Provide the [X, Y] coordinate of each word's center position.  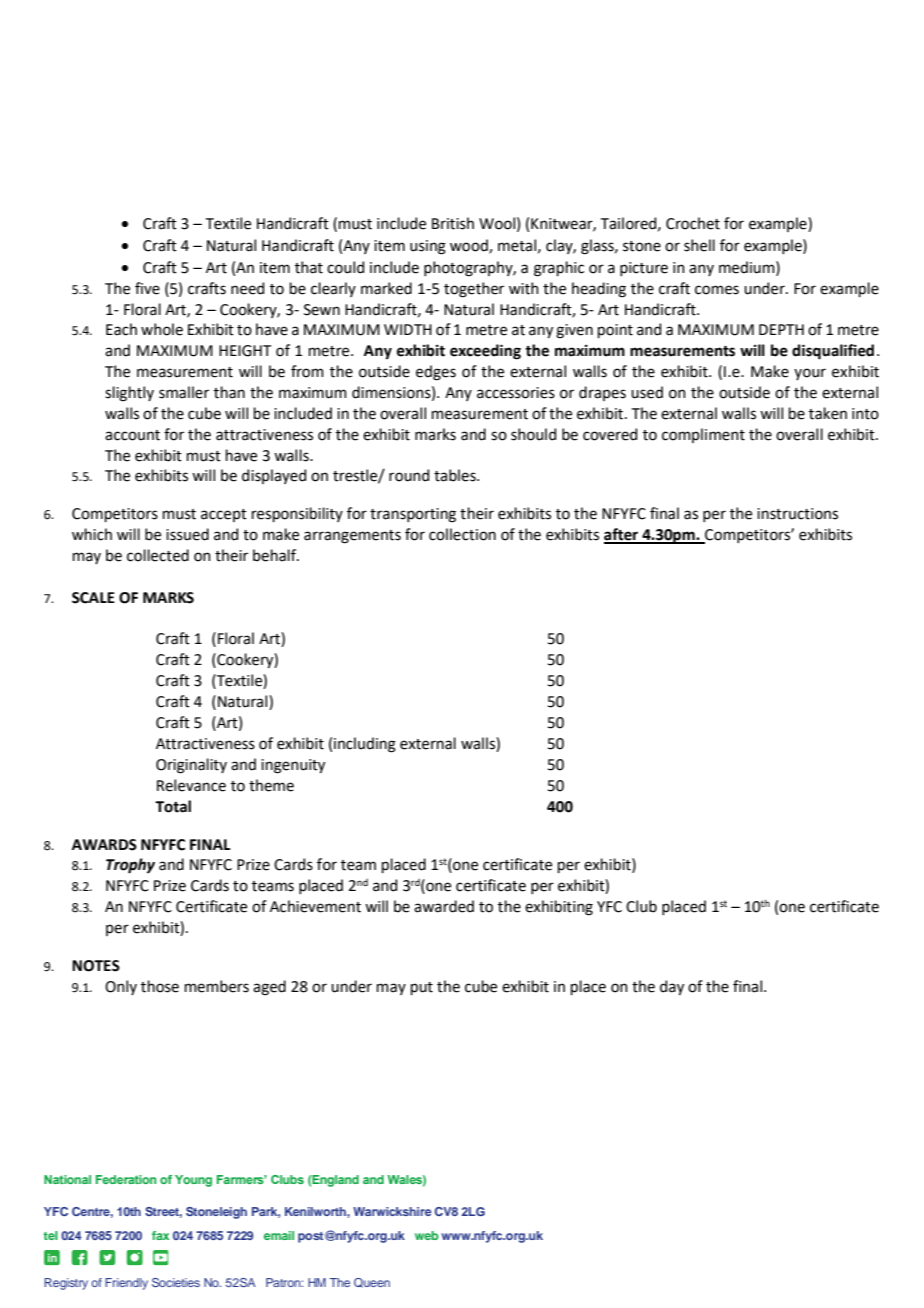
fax [160, 1235]
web [426, 1235]
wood [470, 246]
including [365, 745]
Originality [191, 766]
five [147, 288]
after [622, 535]
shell [699, 245]
